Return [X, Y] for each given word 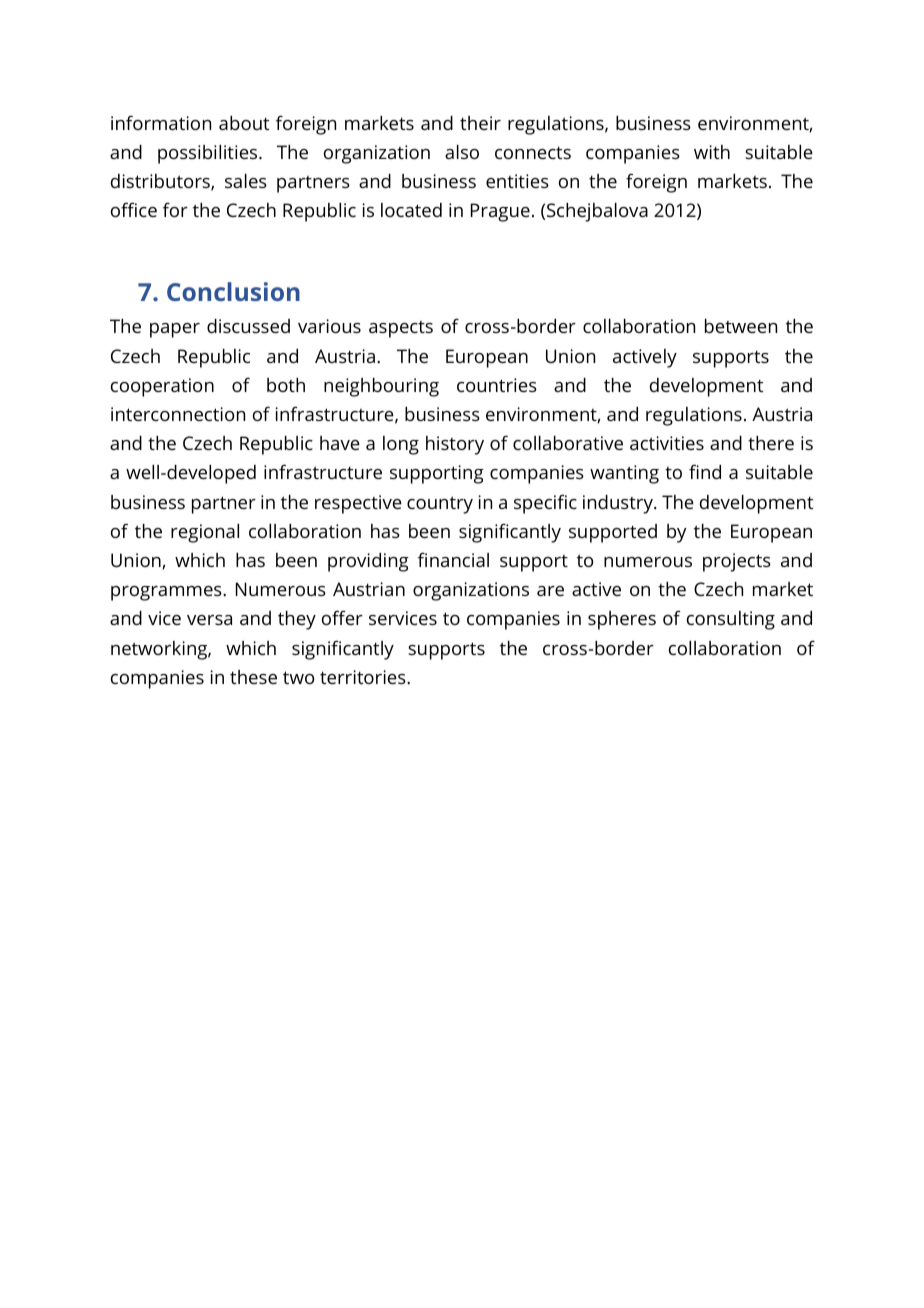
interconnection [178, 414]
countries [497, 385]
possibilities [209, 154]
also [462, 152]
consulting [731, 620]
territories [364, 677]
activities [667, 443]
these [253, 677]
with [712, 152]
